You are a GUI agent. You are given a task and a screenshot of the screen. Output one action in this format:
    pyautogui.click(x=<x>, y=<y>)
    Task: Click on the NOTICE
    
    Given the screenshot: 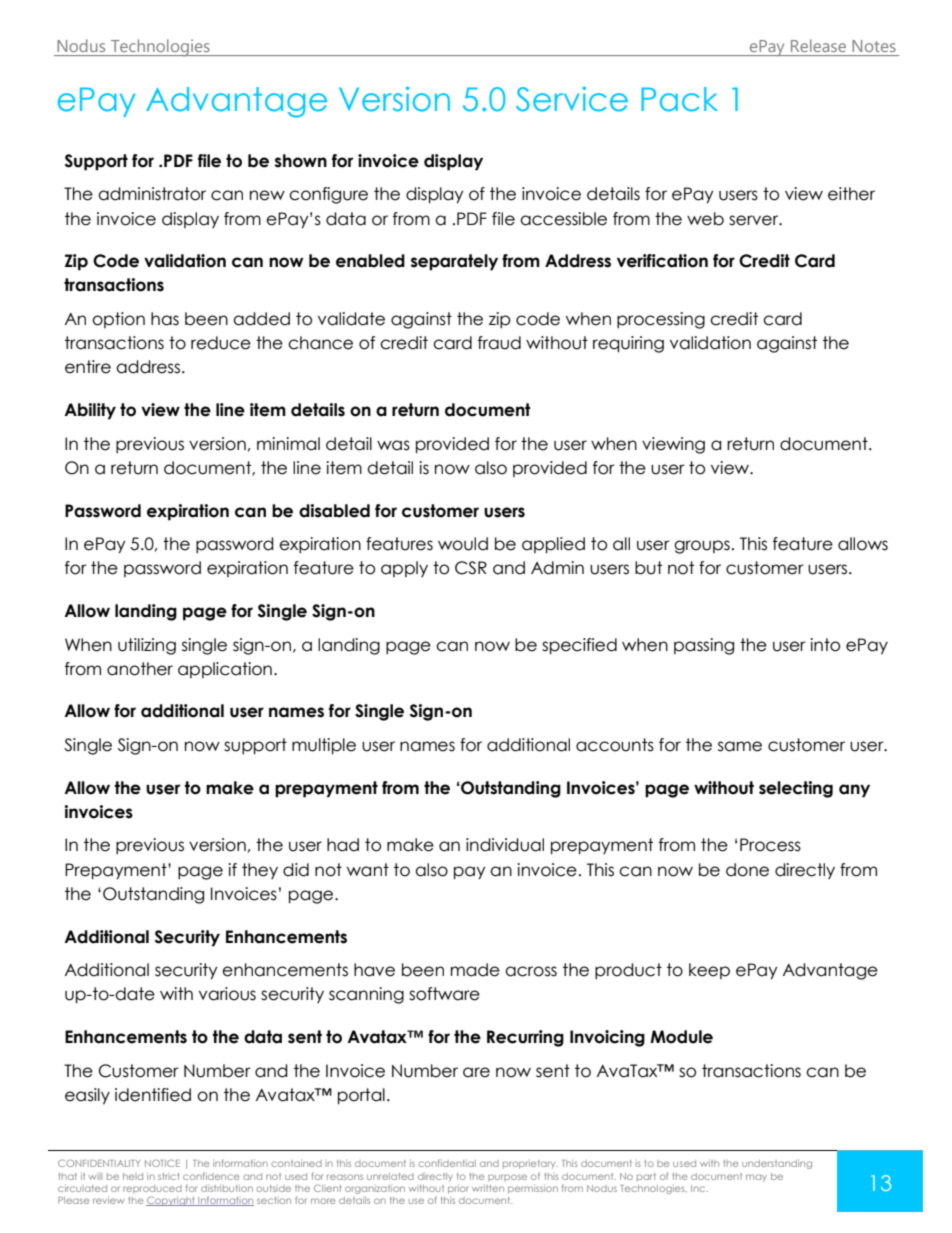 What is the action you would take?
    pyautogui.click(x=162, y=1163)
